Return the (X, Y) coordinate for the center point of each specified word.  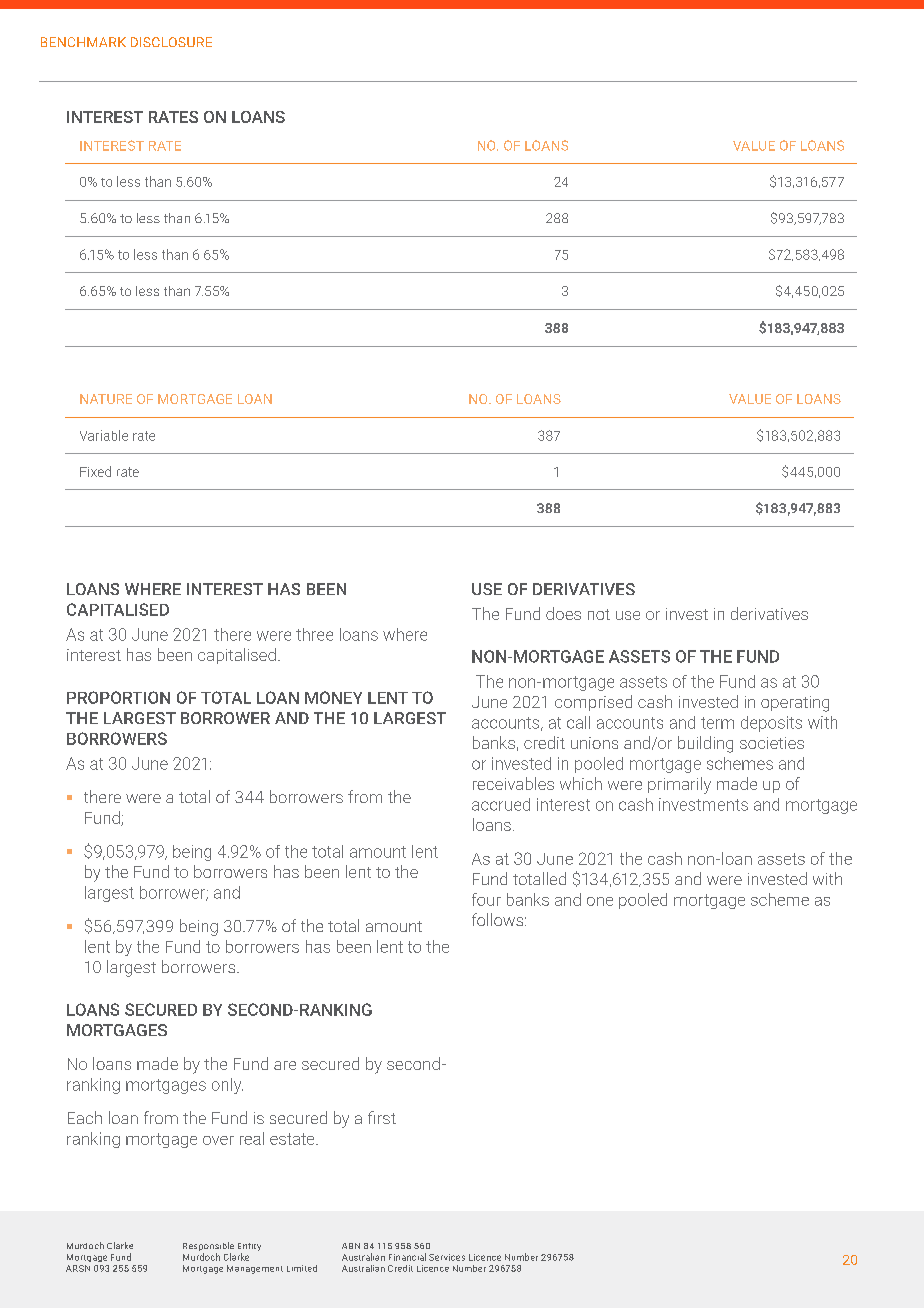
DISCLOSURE (171, 42)
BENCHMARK (83, 42)
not (599, 614)
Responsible (208, 1248)
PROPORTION (118, 697)
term (717, 723)
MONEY (333, 697)
